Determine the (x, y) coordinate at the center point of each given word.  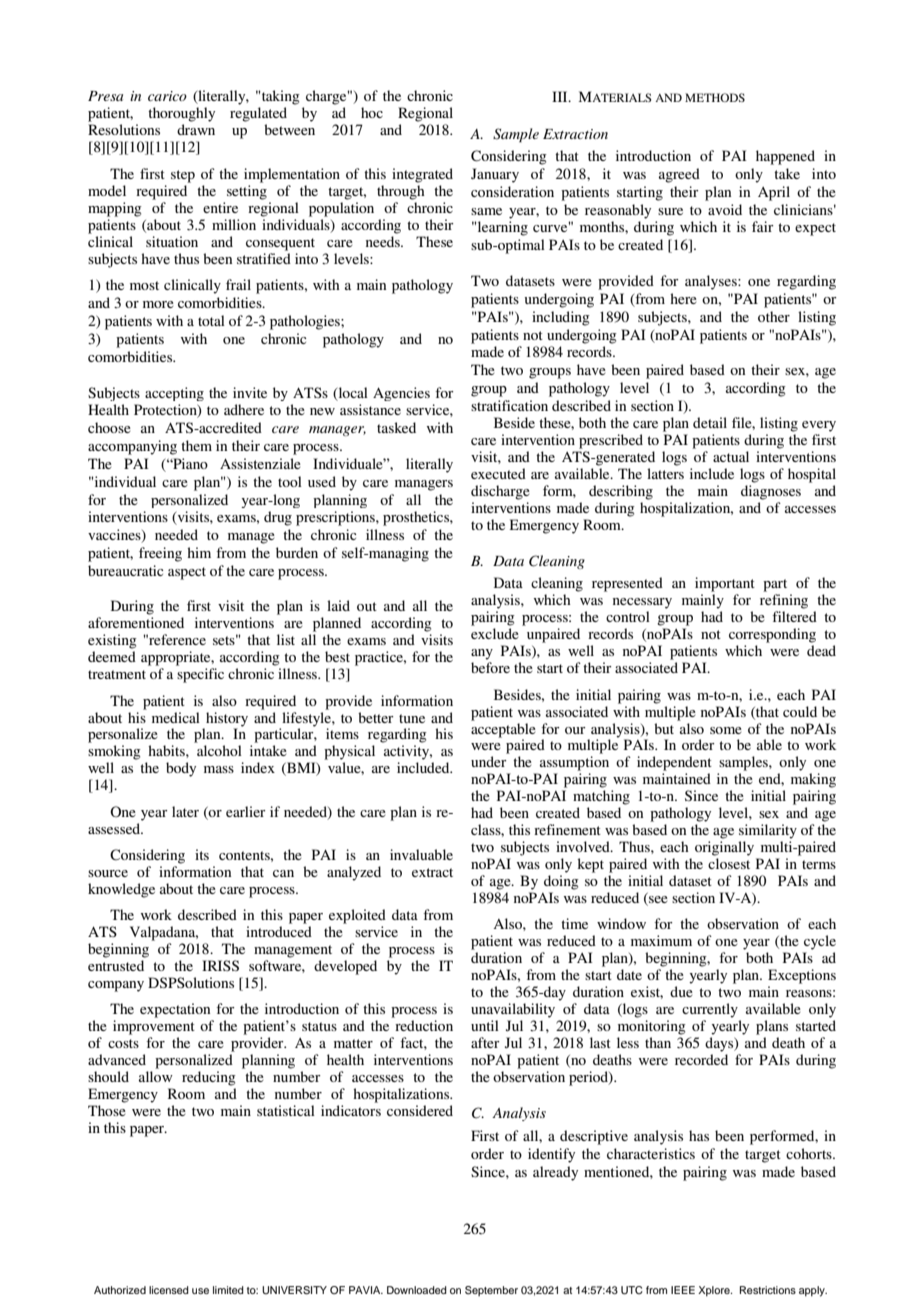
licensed (169, 1290)
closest (729, 863)
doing (561, 882)
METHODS (715, 97)
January (495, 175)
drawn (196, 129)
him (199, 552)
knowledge (121, 890)
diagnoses (771, 492)
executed (498, 473)
